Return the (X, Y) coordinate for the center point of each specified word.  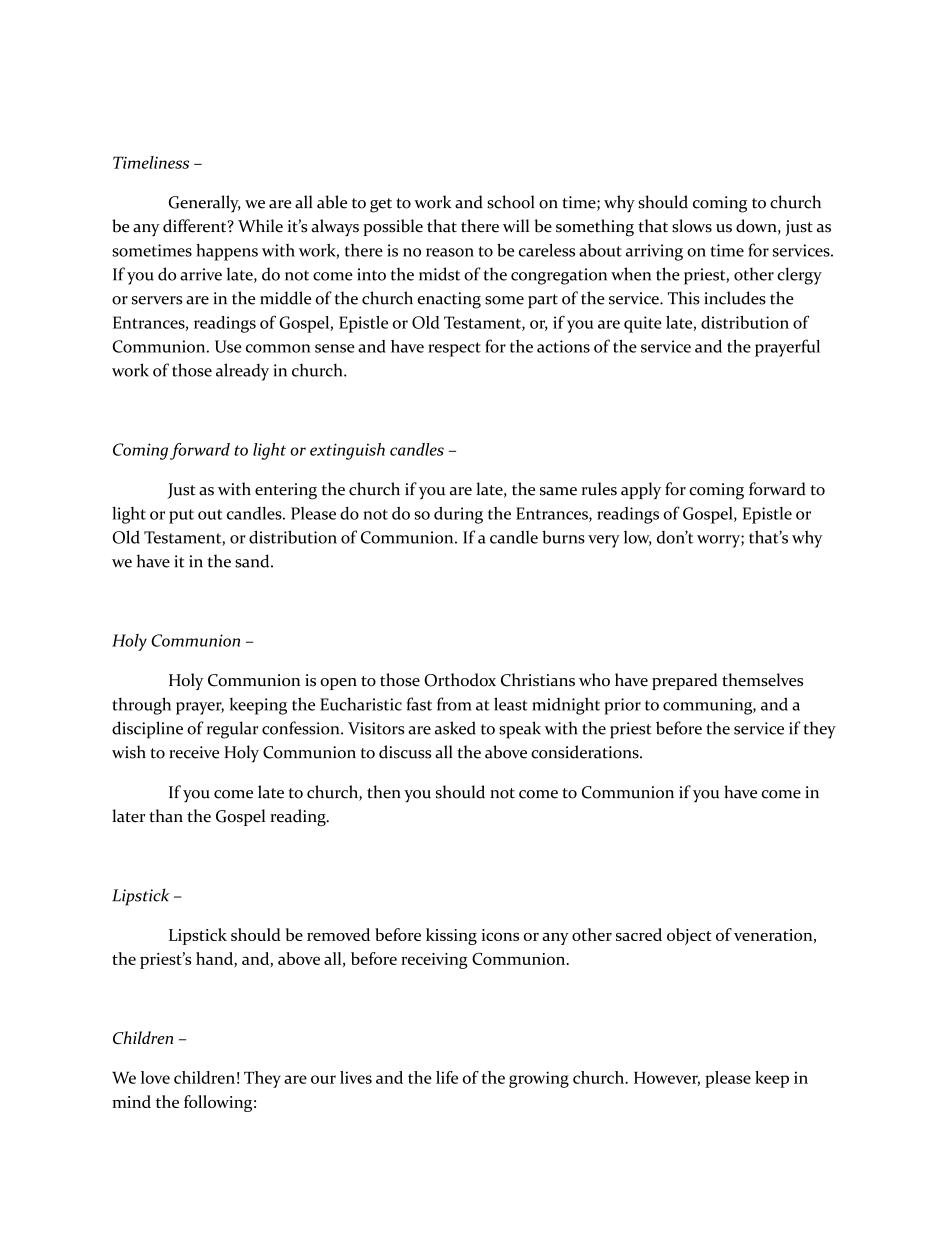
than (166, 815)
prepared (684, 681)
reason (450, 252)
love (155, 1077)
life (447, 1077)
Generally (205, 204)
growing (539, 1079)
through (141, 706)
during (458, 515)
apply (641, 490)
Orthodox (460, 680)
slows (692, 226)
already (242, 372)
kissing (451, 936)
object (689, 936)
